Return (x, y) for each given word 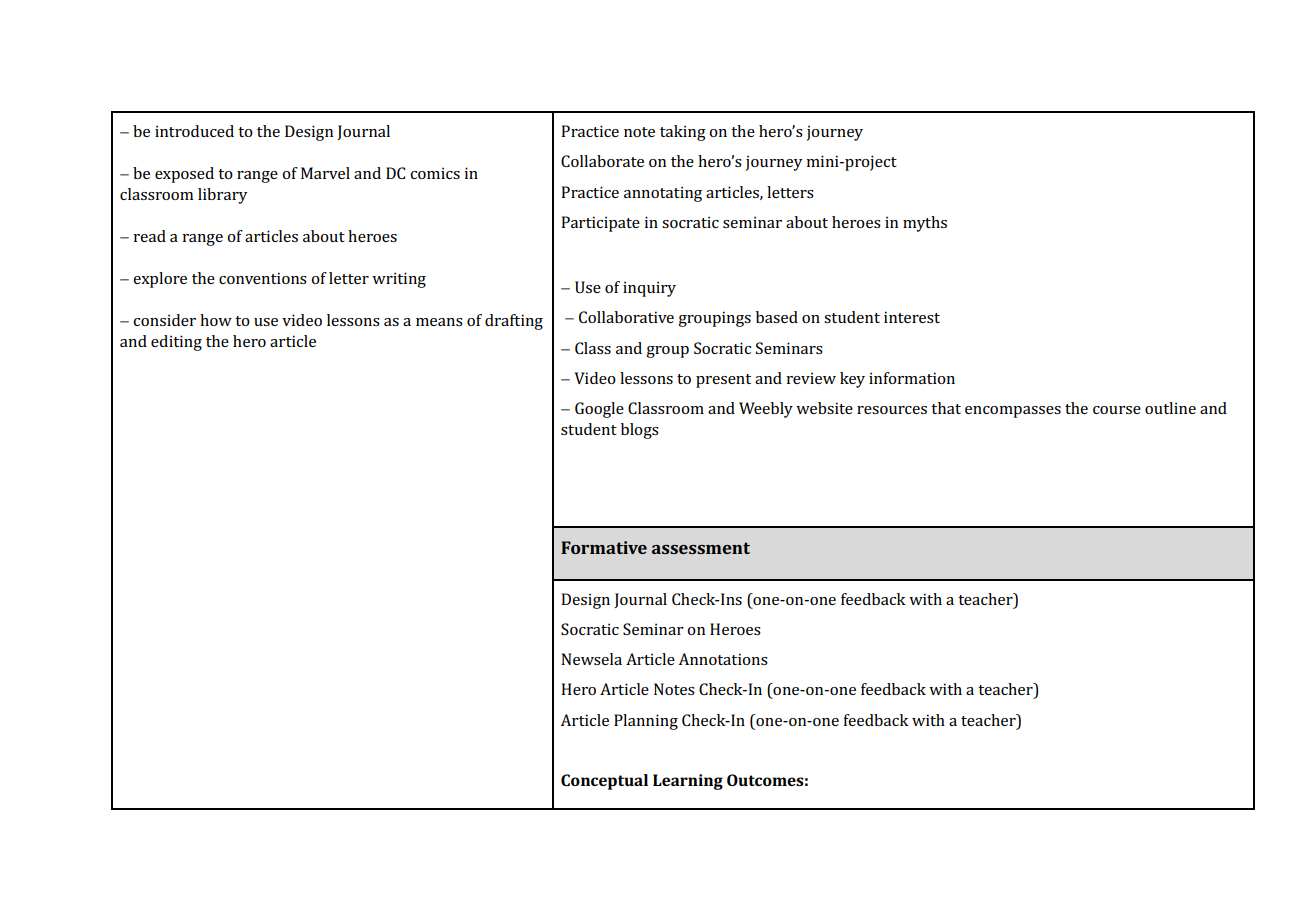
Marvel (325, 173)
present (723, 381)
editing (176, 343)
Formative (604, 547)
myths (925, 224)
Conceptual (604, 782)
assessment (701, 548)
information (912, 378)
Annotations (723, 659)
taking (683, 133)
